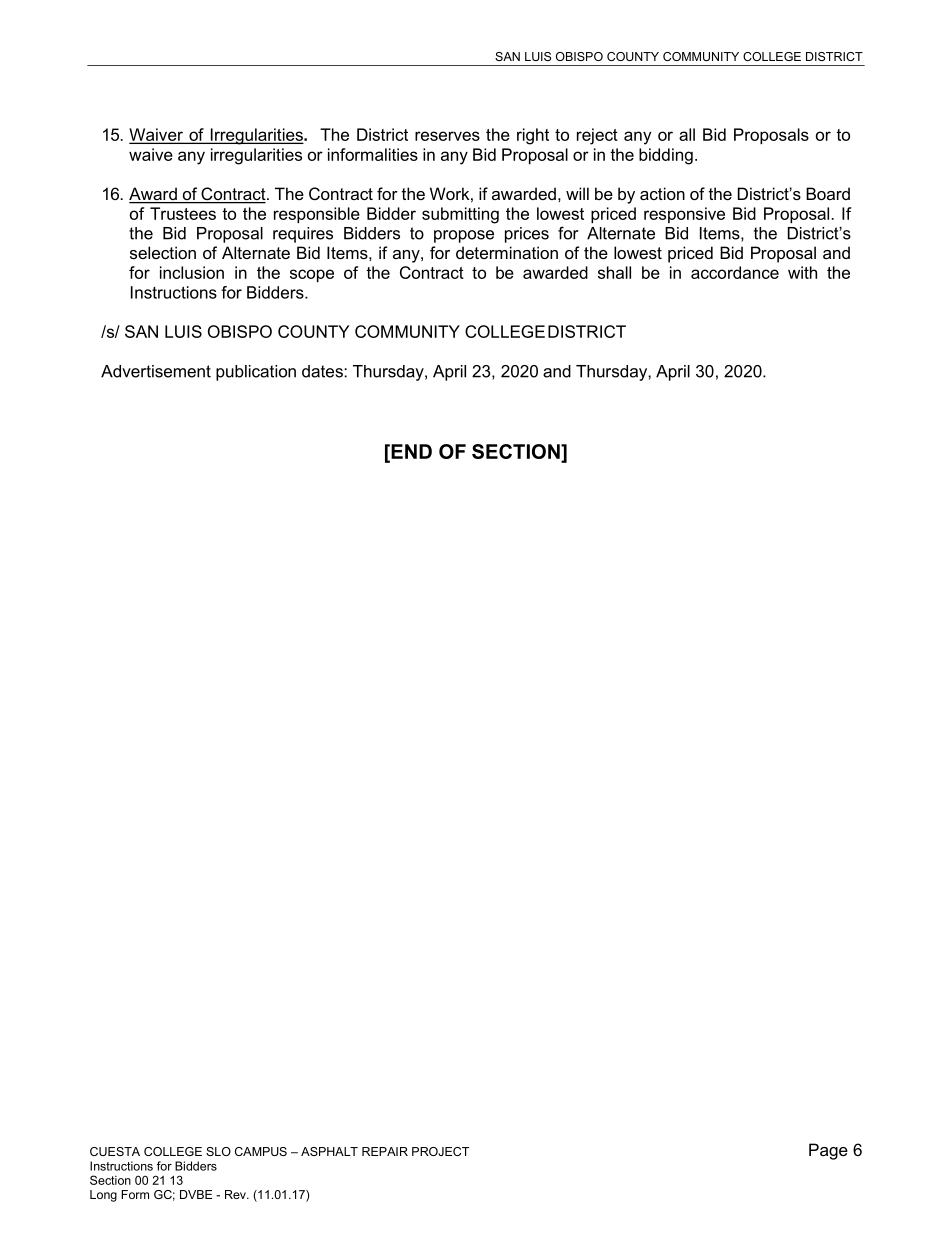  What do you see at coordinates (447, 136) in the image?
I see `reserves` at bounding box center [447, 136].
